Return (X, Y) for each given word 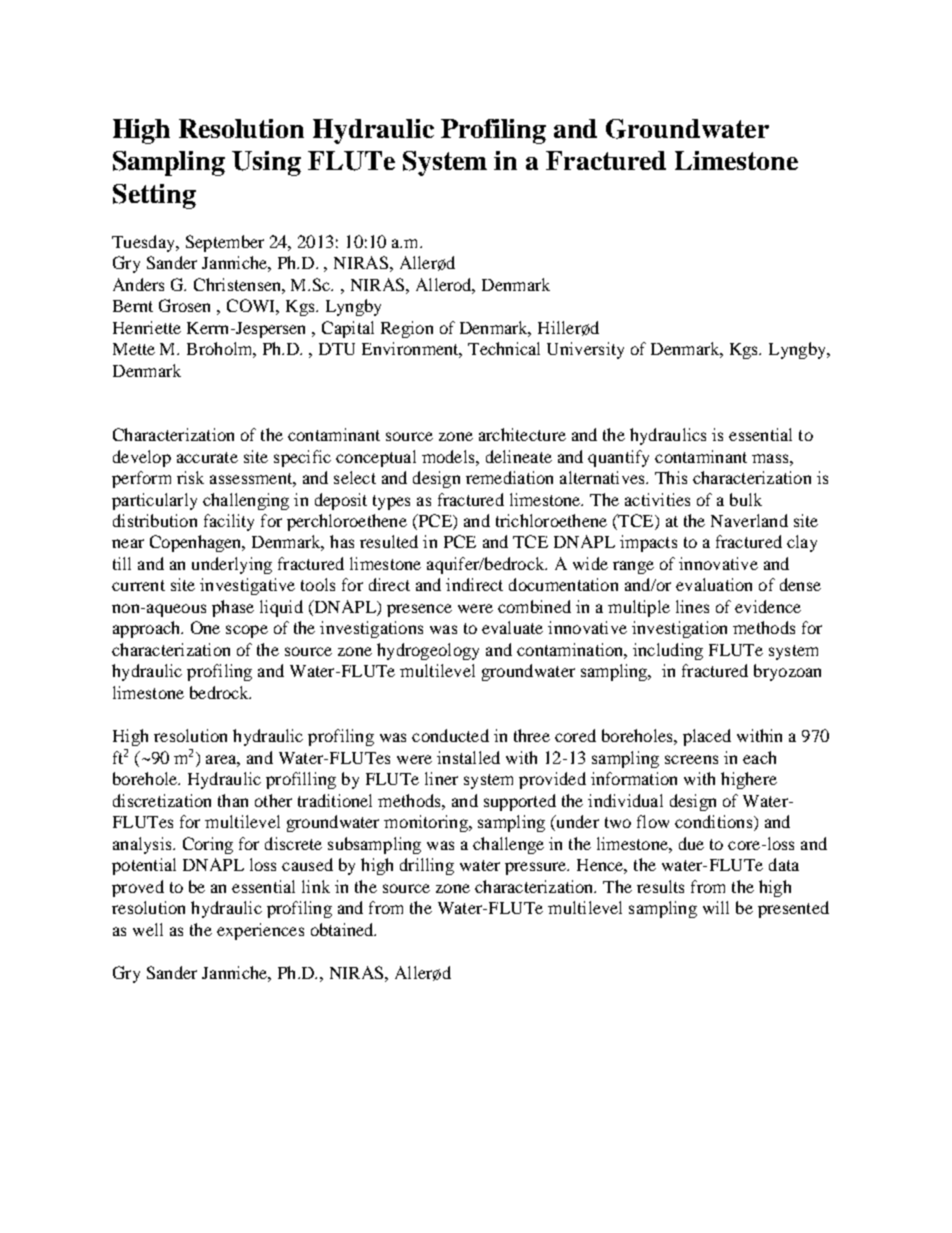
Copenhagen (197, 543)
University (585, 350)
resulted (389, 541)
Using (266, 163)
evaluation (714, 584)
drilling (427, 866)
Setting (154, 196)
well (148, 929)
